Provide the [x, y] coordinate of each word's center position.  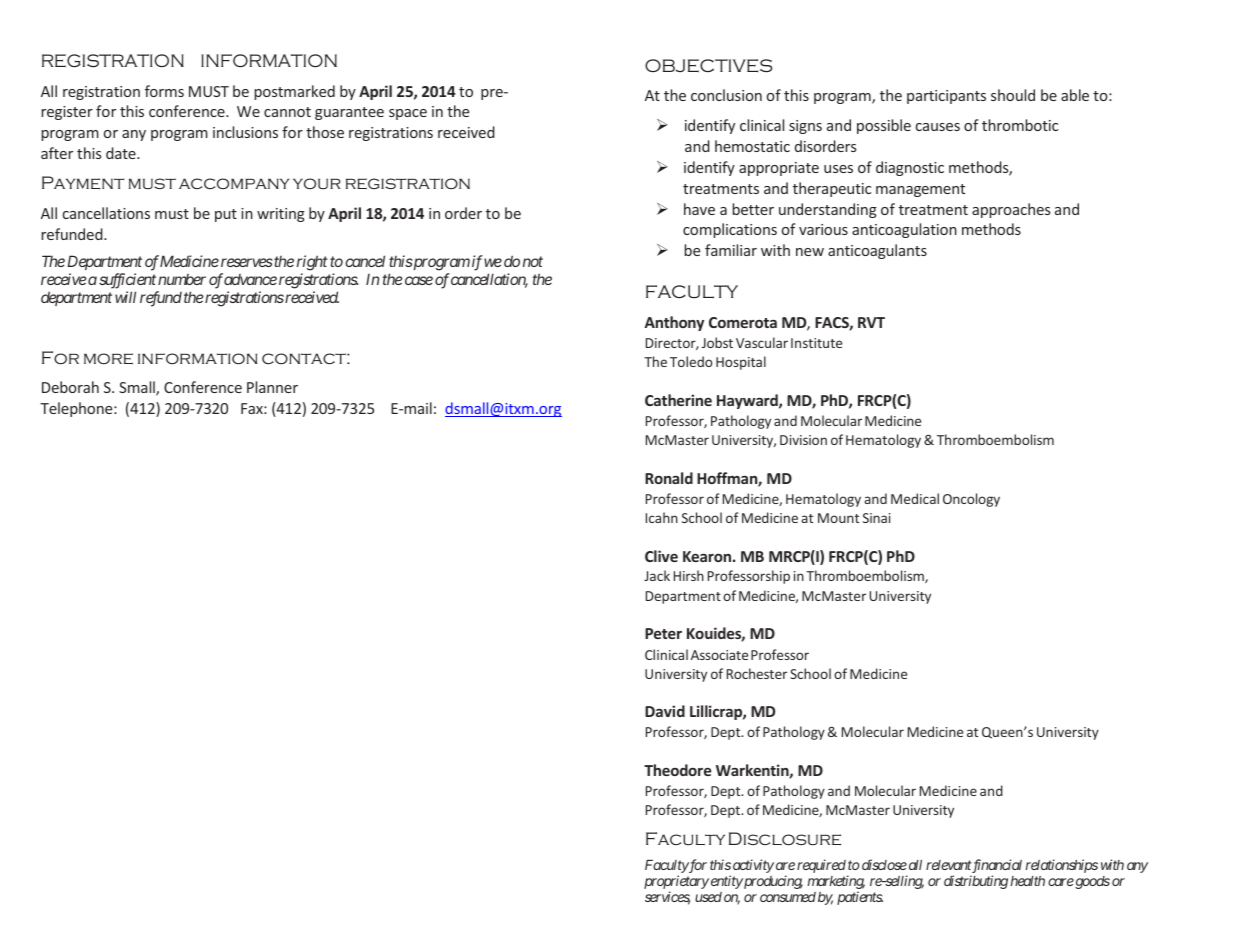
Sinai [877, 518]
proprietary [676, 883]
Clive [661, 556]
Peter [663, 633]
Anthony [674, 323]
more [108, 359]
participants [946, 97]
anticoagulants [877, 251]
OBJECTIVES [708, 66]
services [667, 898]
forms [164, 91]
